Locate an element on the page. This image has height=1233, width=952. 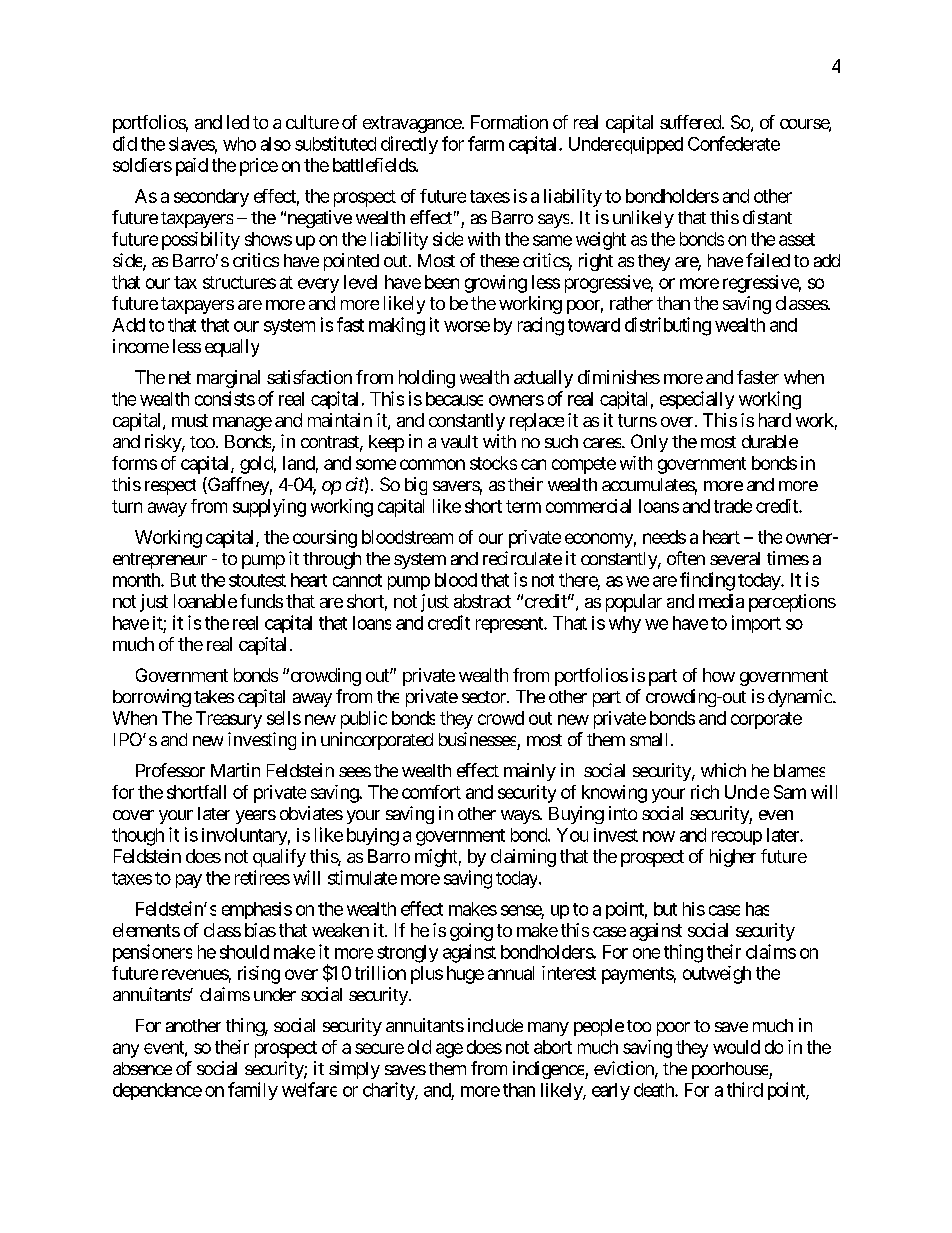
would is located at coordinates (736, 1047).
